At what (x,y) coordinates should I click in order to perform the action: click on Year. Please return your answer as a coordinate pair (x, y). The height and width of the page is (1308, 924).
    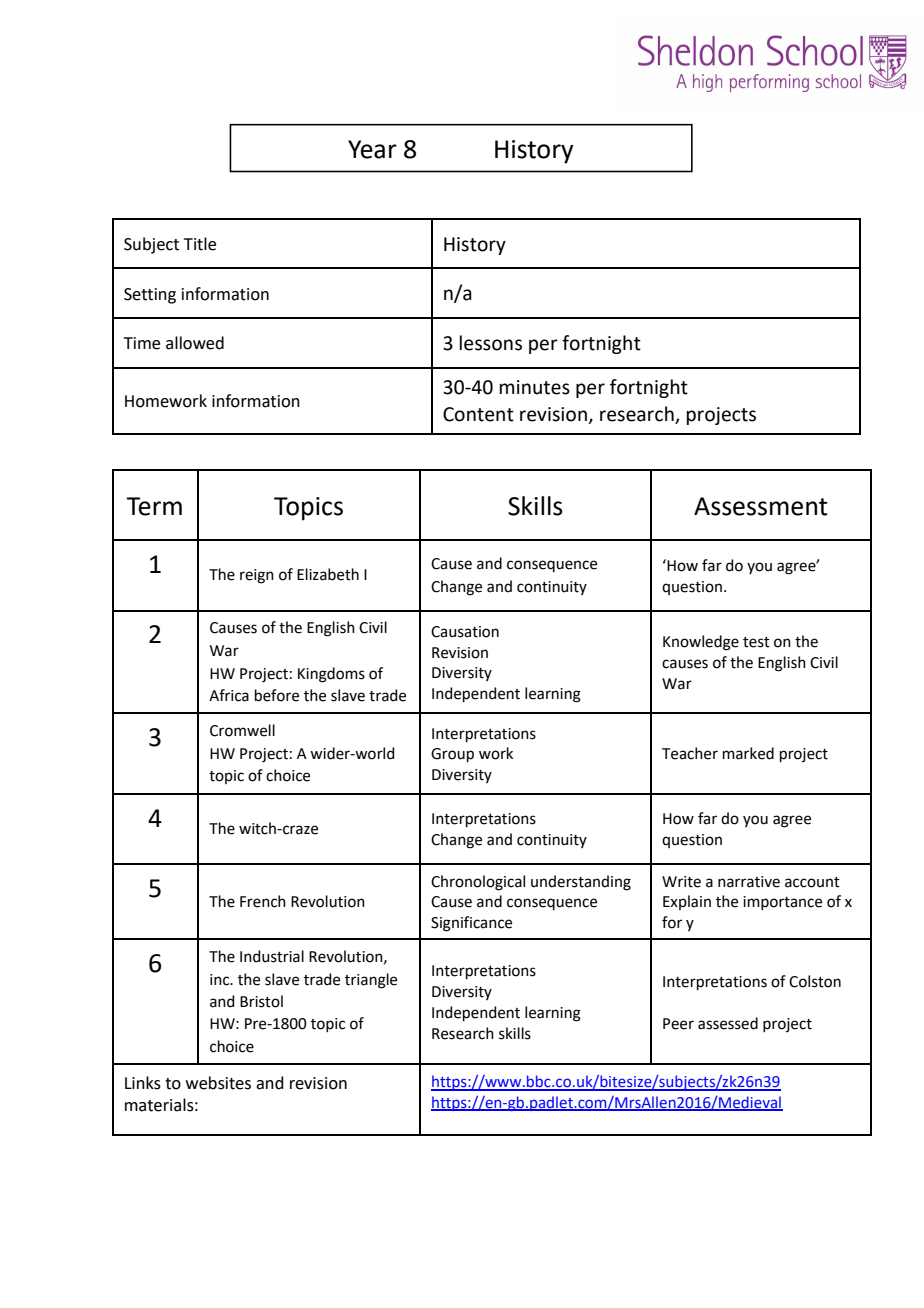
    Looking at the image, I should click on (372, 149).
